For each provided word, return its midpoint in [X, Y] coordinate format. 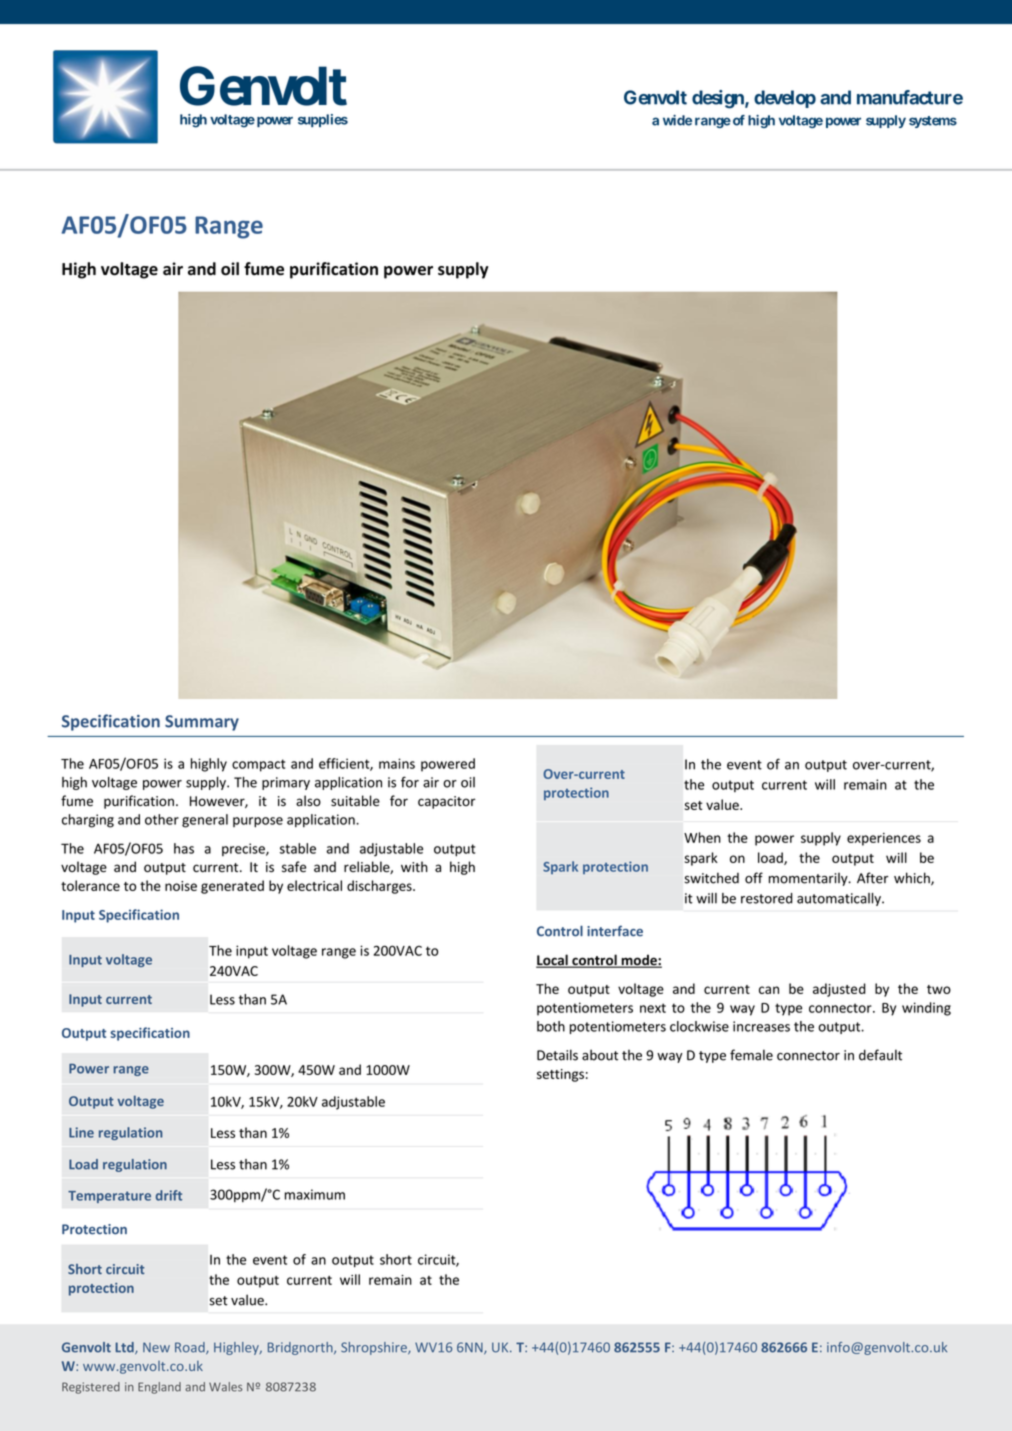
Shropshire [375, 1348]
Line [81, 1132]
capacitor [447, 802]
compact [258, 765]
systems [933, 122]
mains [397, 763]
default [880, 1055]
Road [191, 1348]
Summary [202, 723]
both [551, 1026]
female [751, 1055]
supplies [323, 120]
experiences [884, 839]
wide [677, 120]
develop [785, 99]
